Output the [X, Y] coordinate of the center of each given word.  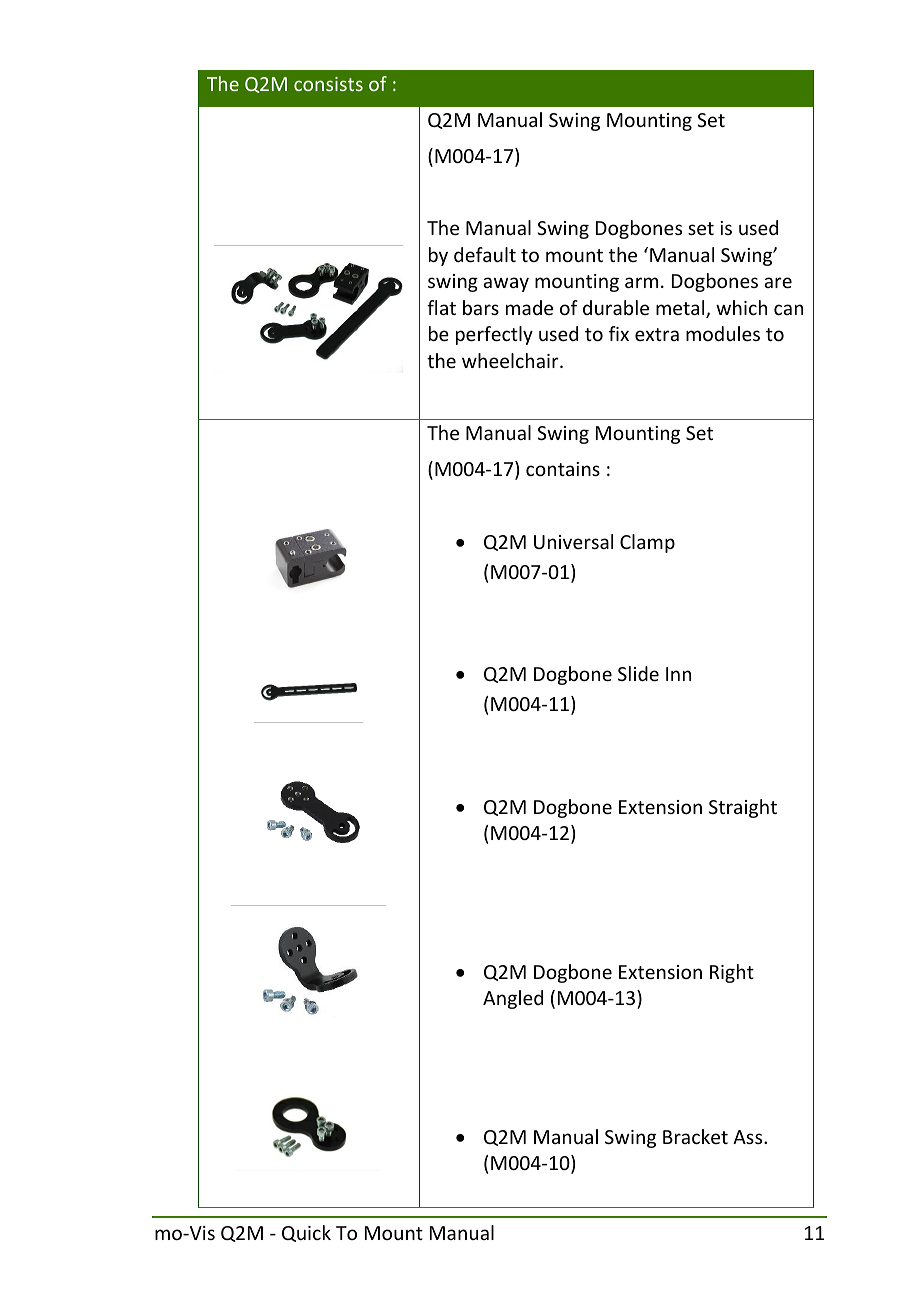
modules [723, 333]
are [778, 282]
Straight [743, 808]
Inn [678, 674]
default [485, 254]
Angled [513, 999]
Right [732, 973]
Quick [306, 1233]
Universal [573, 541]
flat [441, 307]
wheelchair [511, 360]
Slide [638, 673]
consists [328, 84]
